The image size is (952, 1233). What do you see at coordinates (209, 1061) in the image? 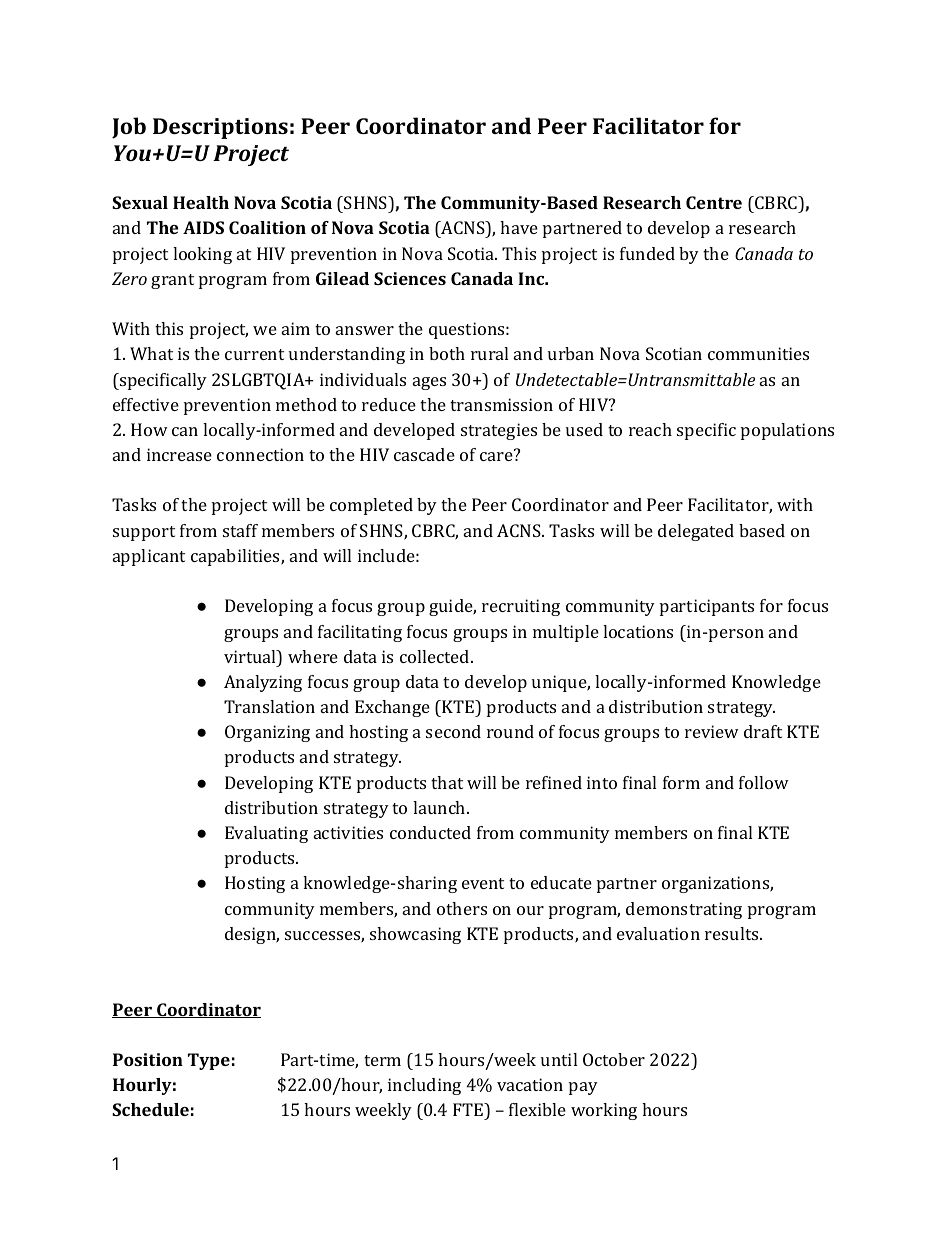
I see `Type` at bounding box center [209, 1061].
